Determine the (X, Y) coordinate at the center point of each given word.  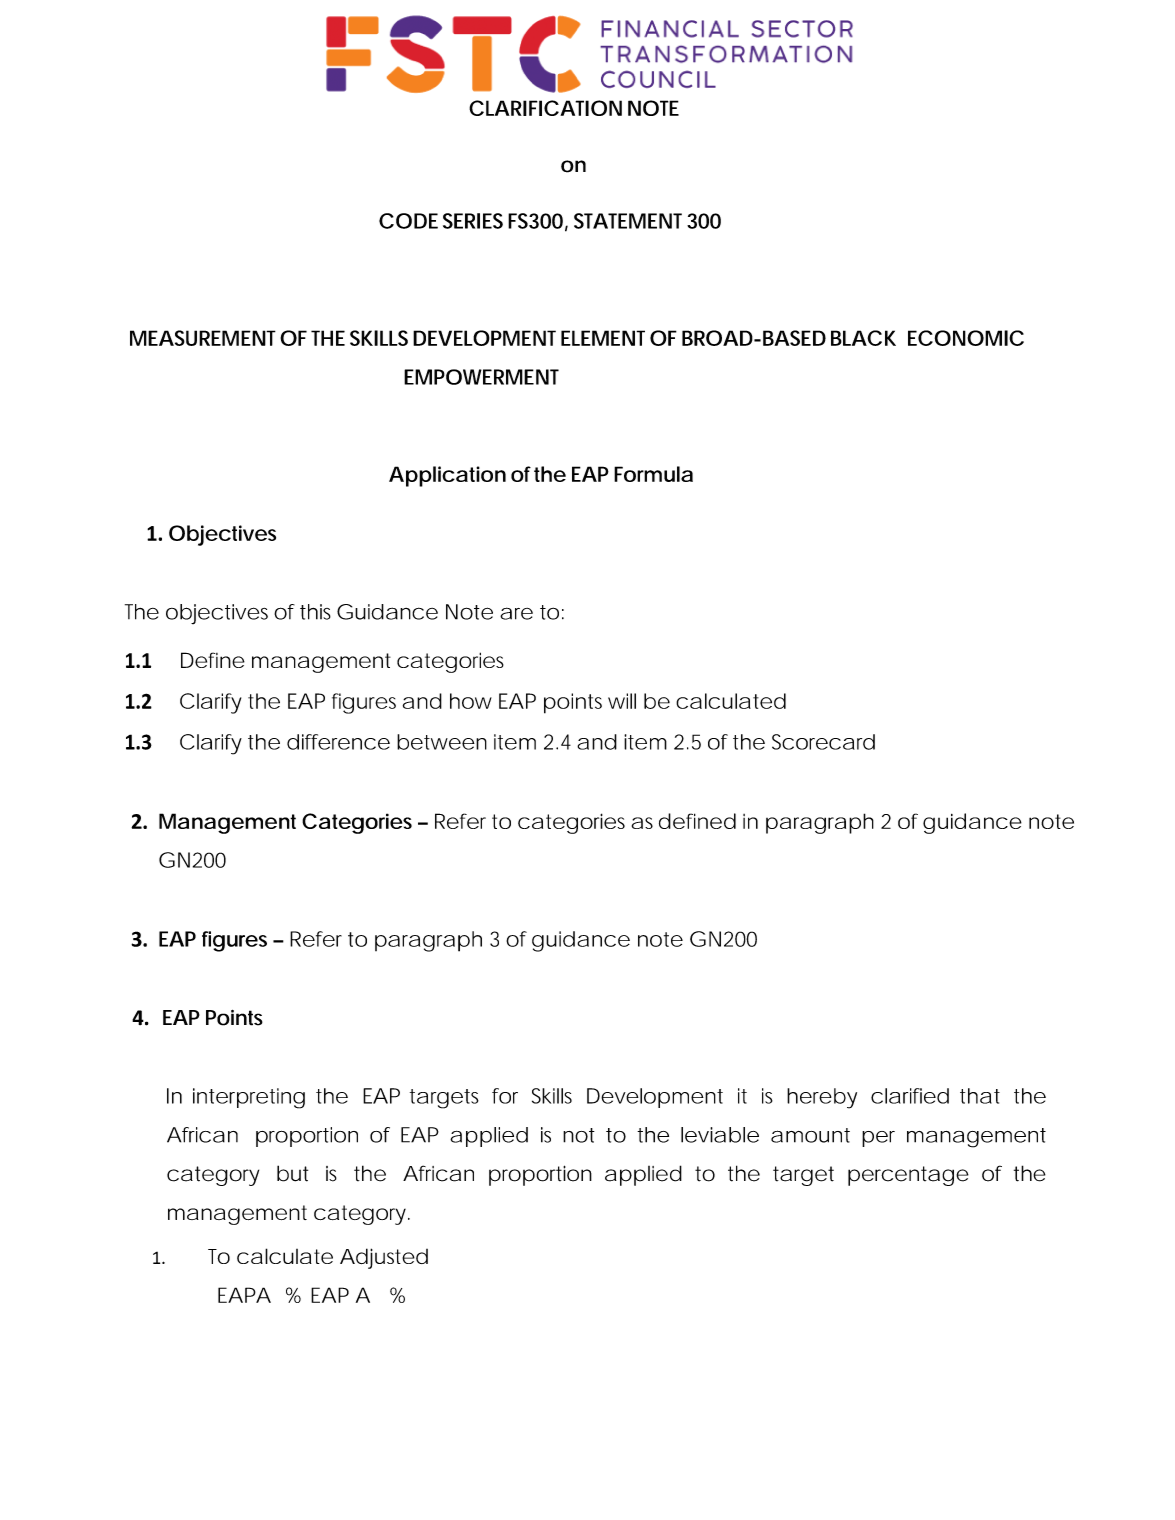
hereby (822, 1098)
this (315, 612)
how (471, 701)
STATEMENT (628, 221)
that (980, 1096)
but (292, 1173)
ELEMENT (603, 338)
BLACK (863, 338)
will (622, 701)
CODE (408, 221)
